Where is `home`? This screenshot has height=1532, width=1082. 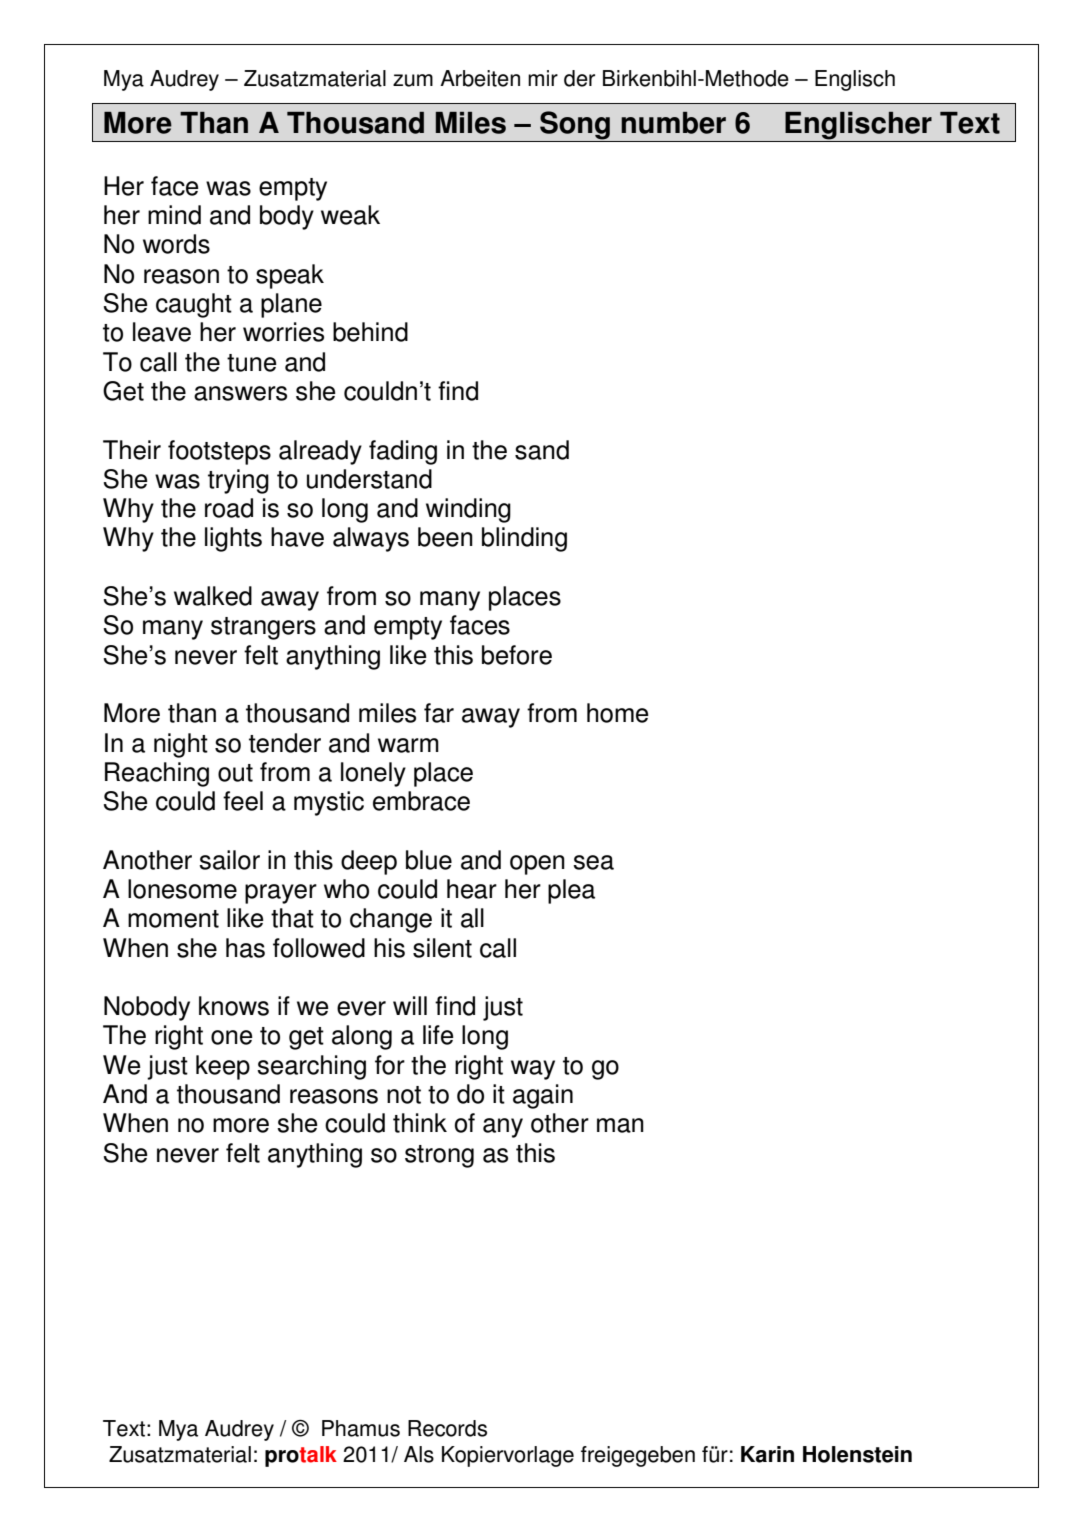
home is located at coordinates (618, 713).
